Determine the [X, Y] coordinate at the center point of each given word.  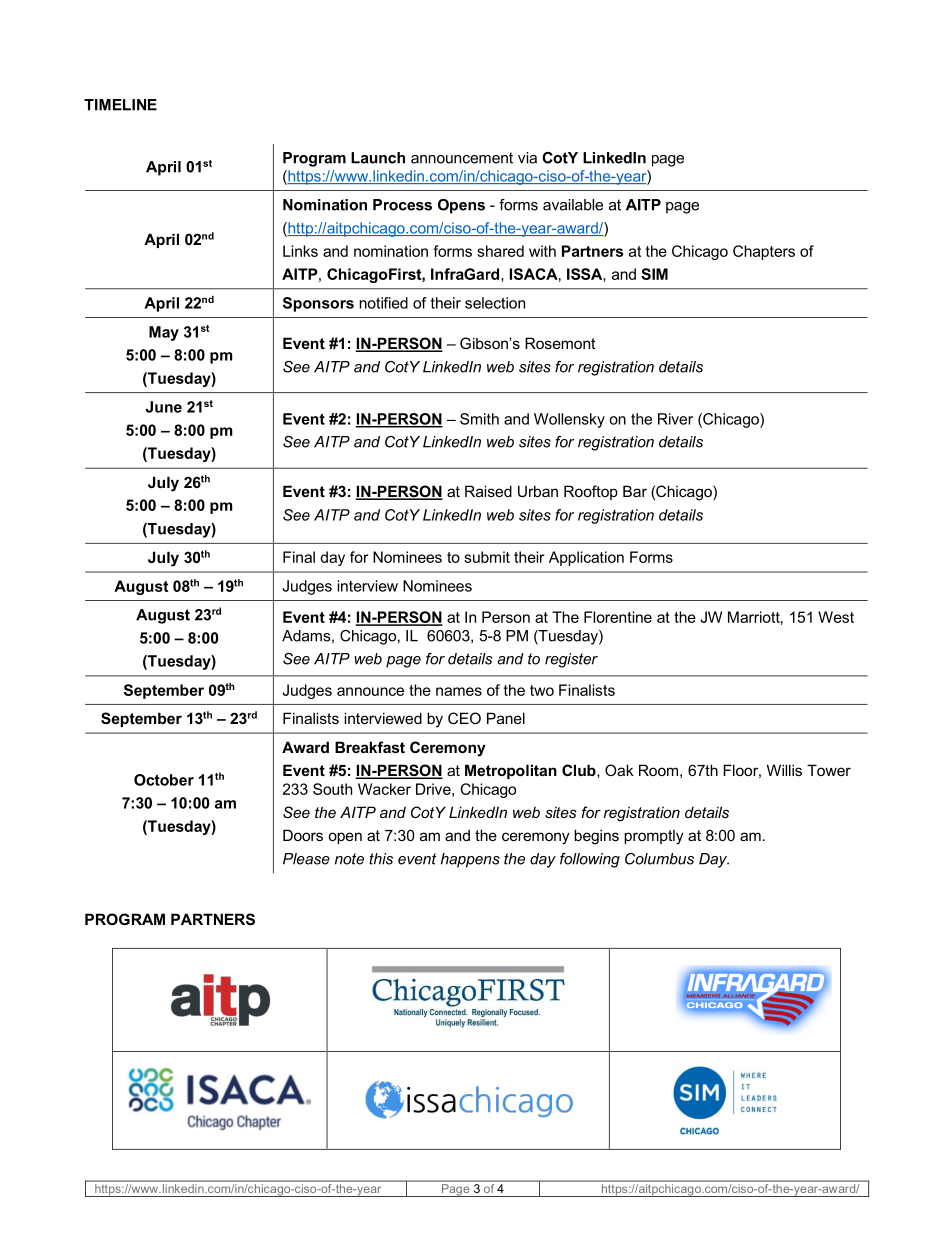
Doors [303, 835]
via [527, 158]
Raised [488, 491]
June [164, 407]
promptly [654, 837]
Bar [635, 491]
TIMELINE [120, 105]
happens [470, 860]
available [573, 205]
